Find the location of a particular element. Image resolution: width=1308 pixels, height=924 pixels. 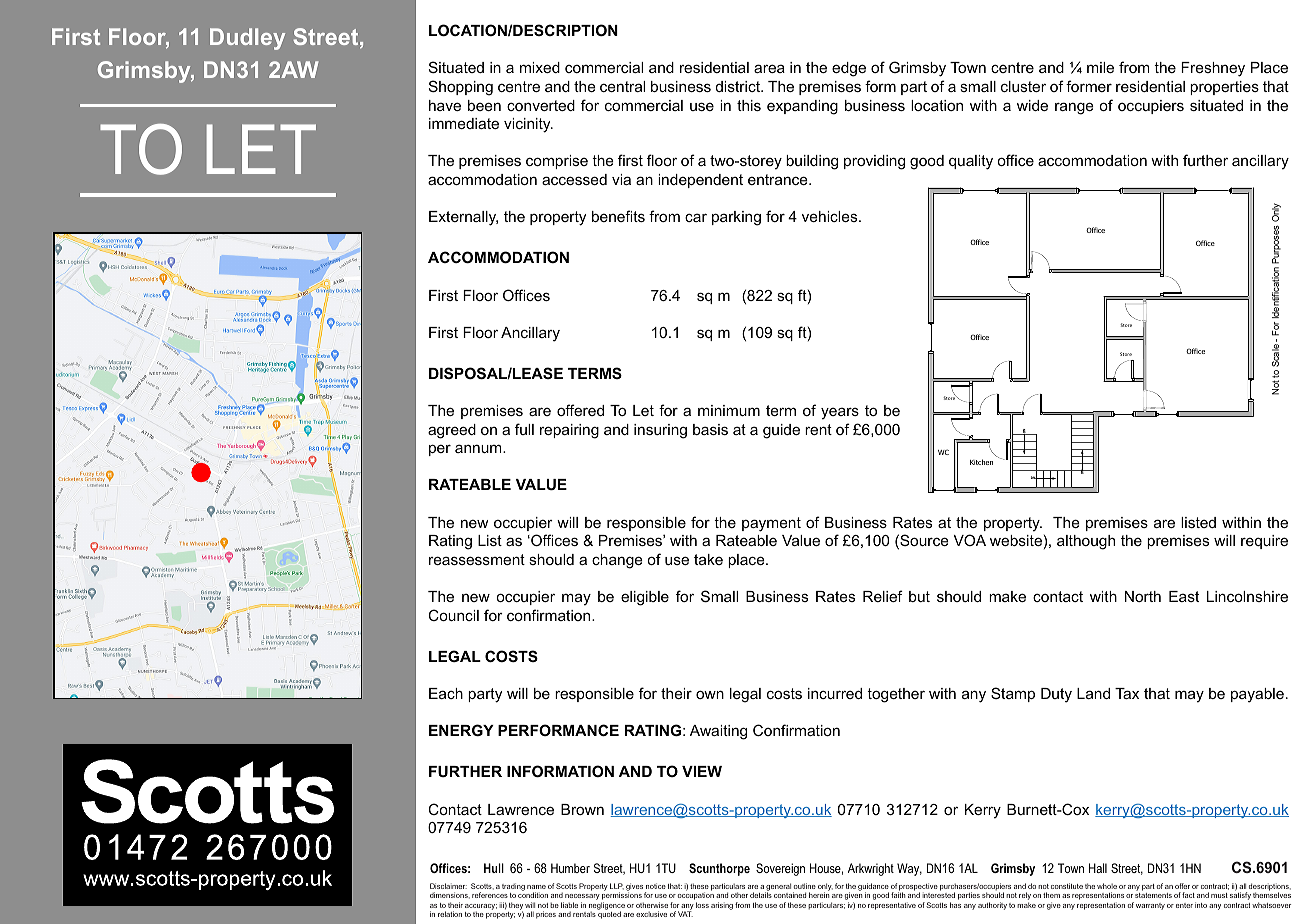

details is located at coordinates (761, 895).
